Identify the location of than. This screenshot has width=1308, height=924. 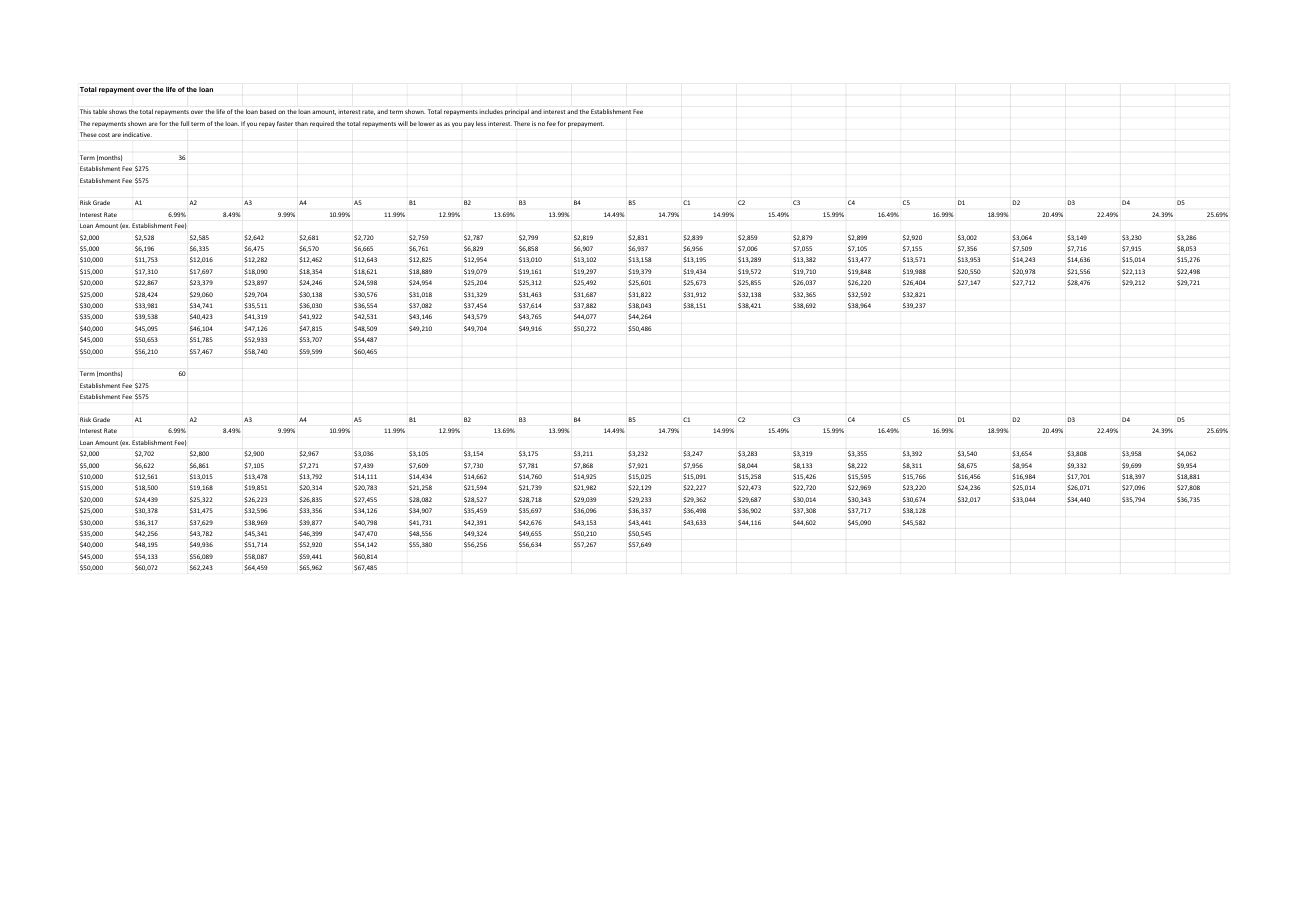
(301, 123).
